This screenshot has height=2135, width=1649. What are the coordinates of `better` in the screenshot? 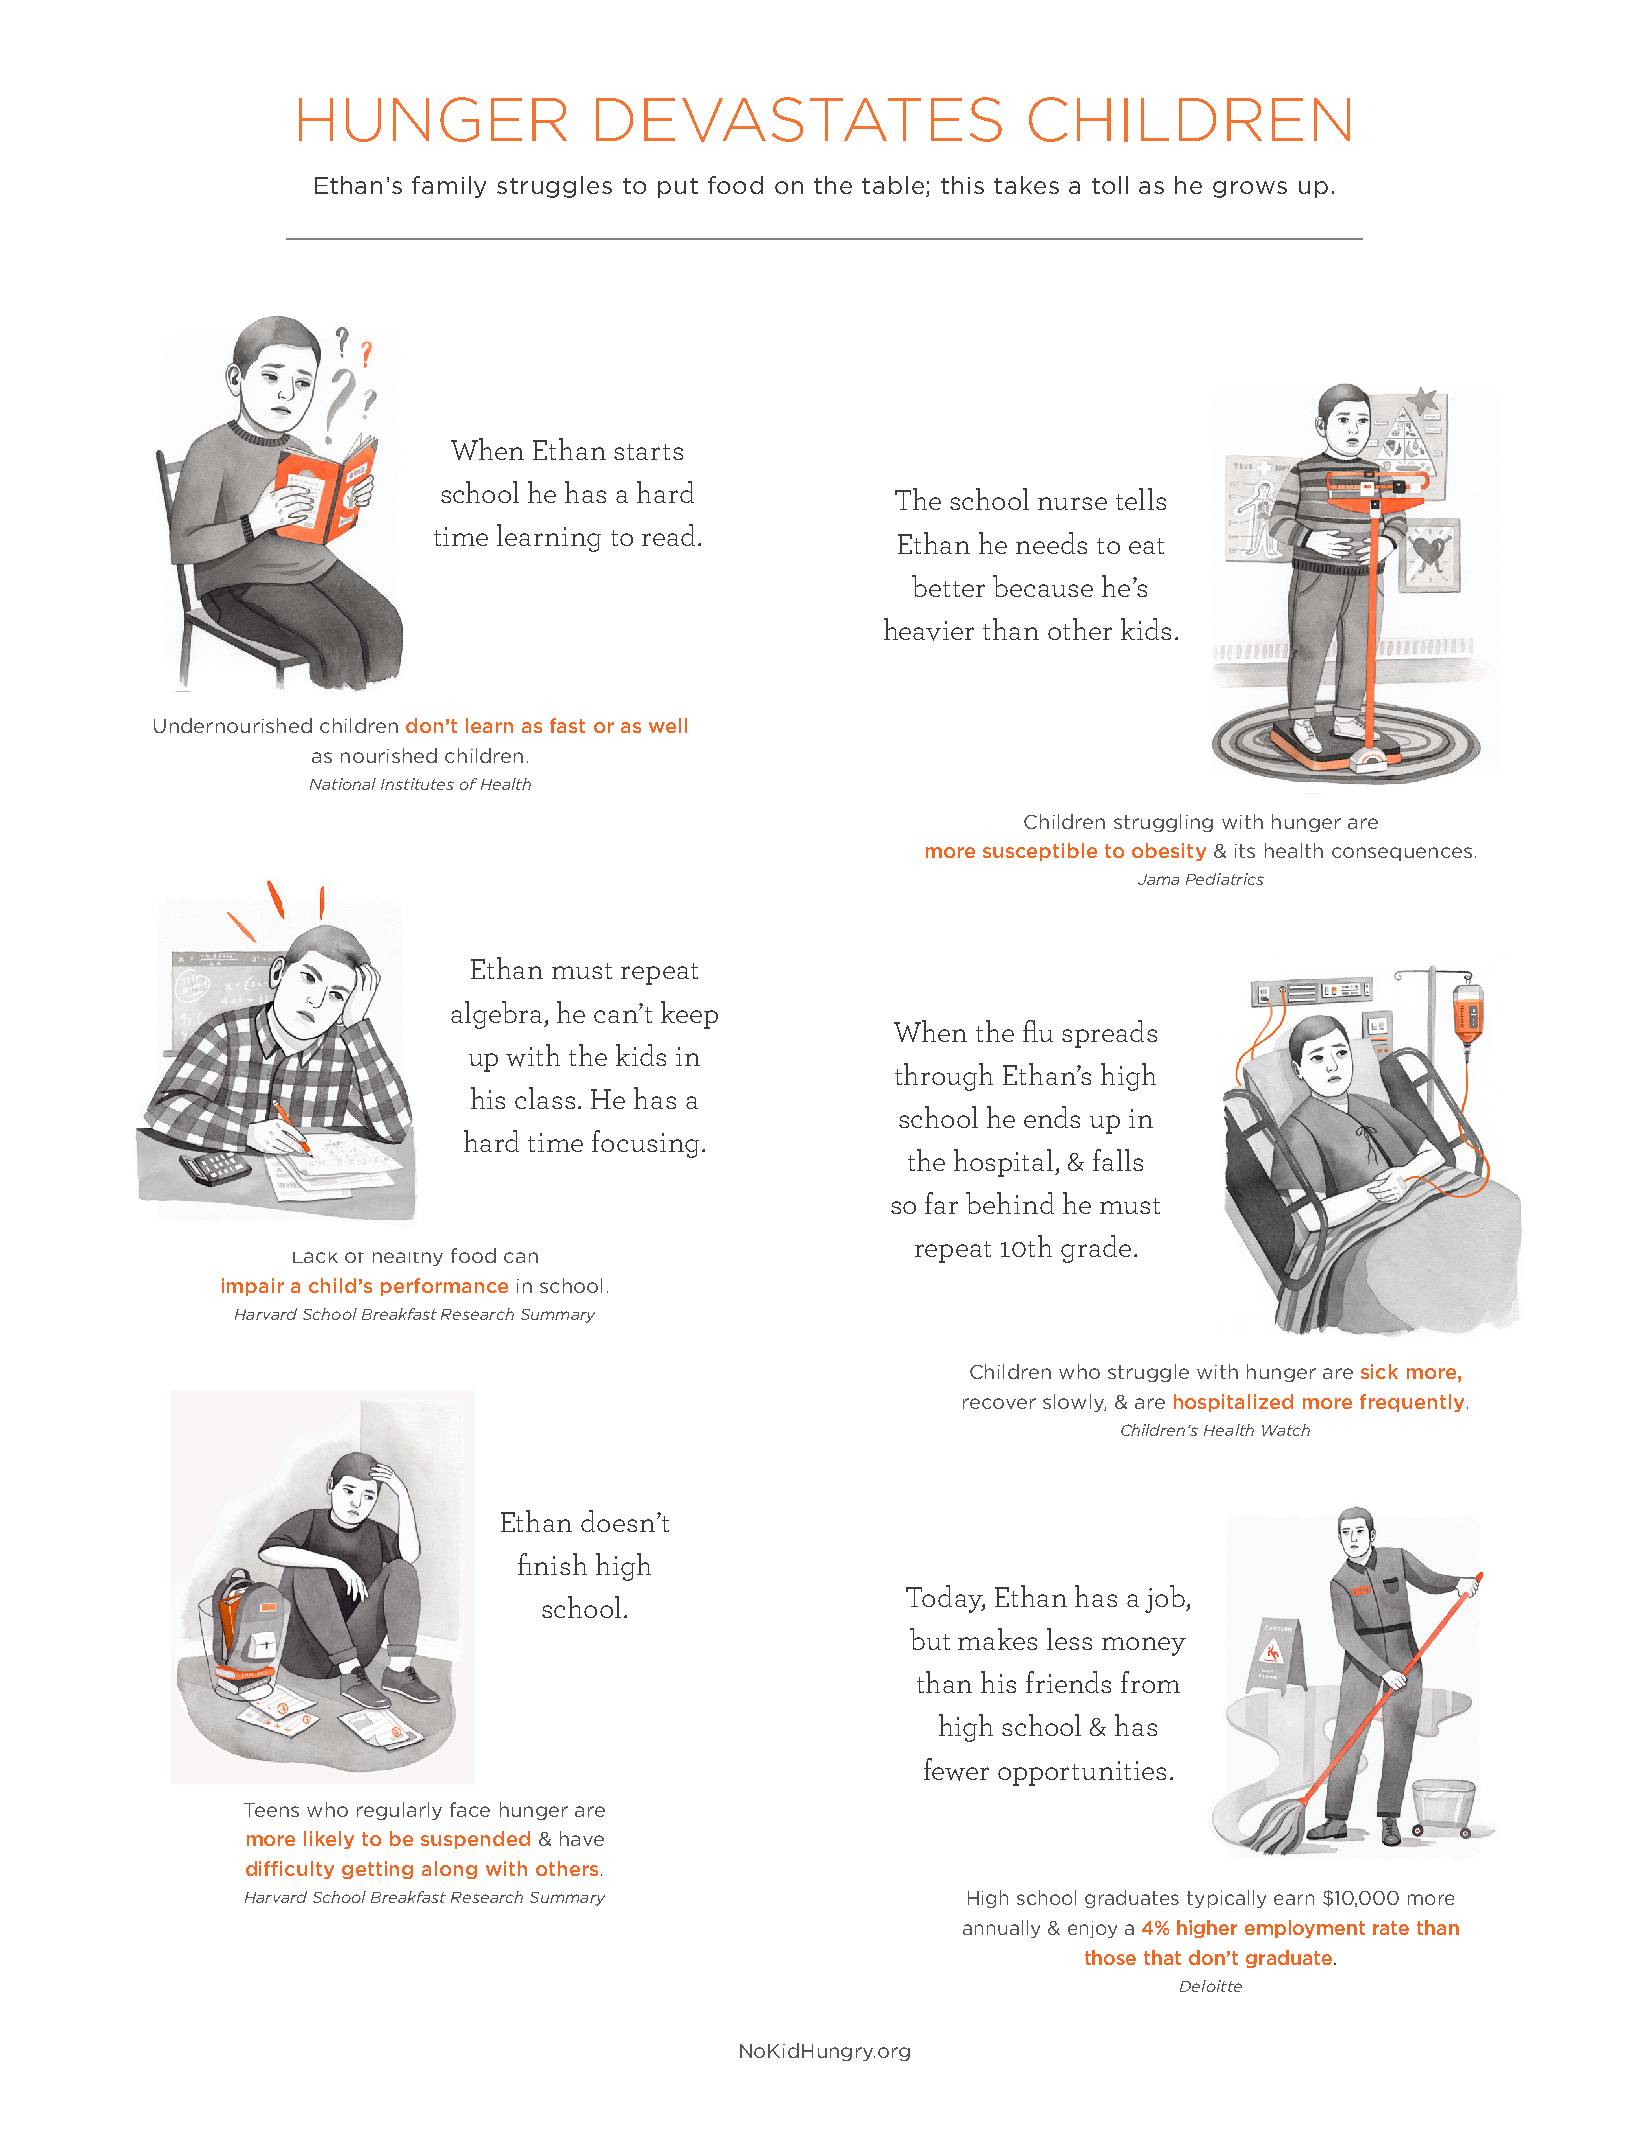 It's located at (948, 586).
